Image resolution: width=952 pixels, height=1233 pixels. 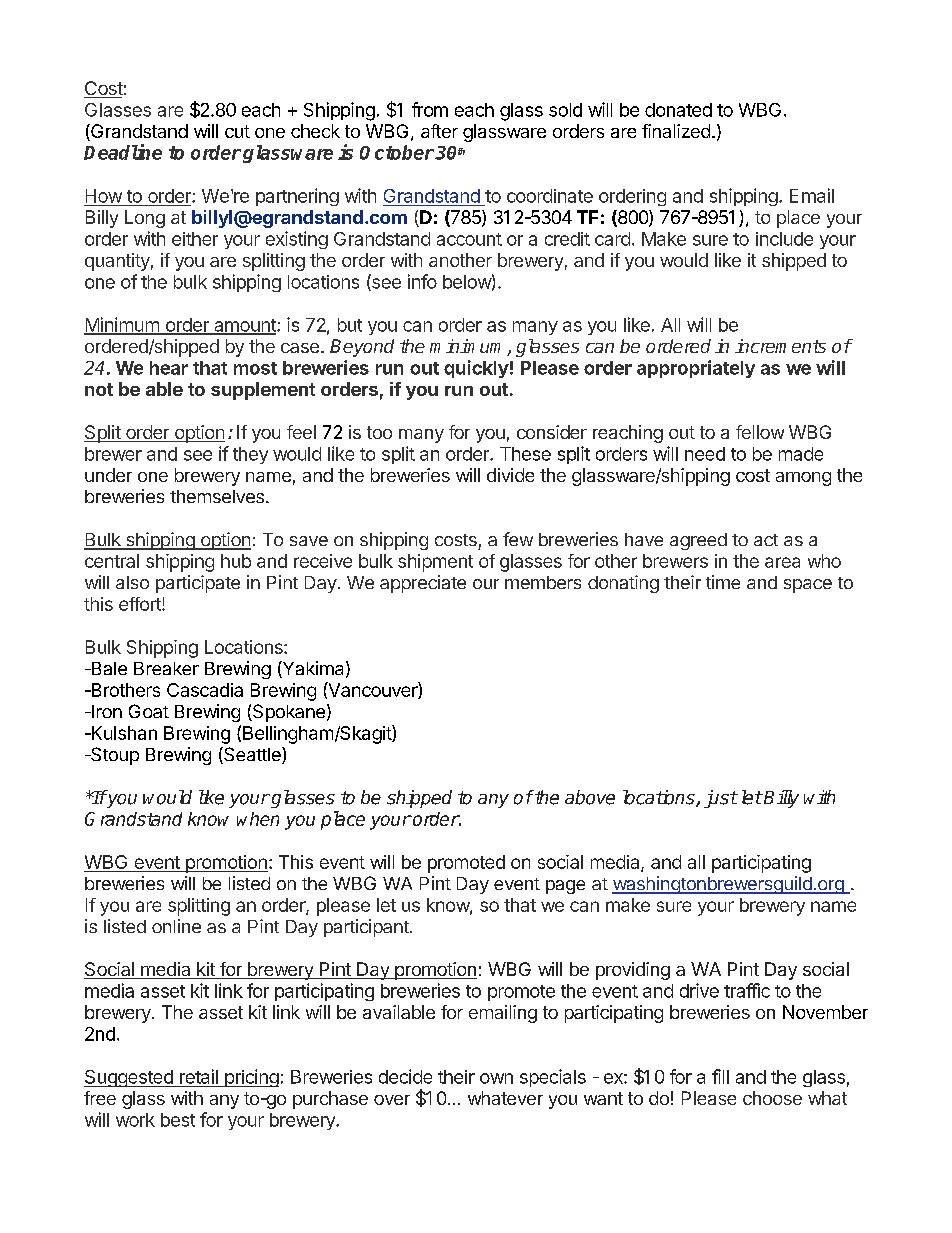 I want to click on after, so click(x=439, y=131).
